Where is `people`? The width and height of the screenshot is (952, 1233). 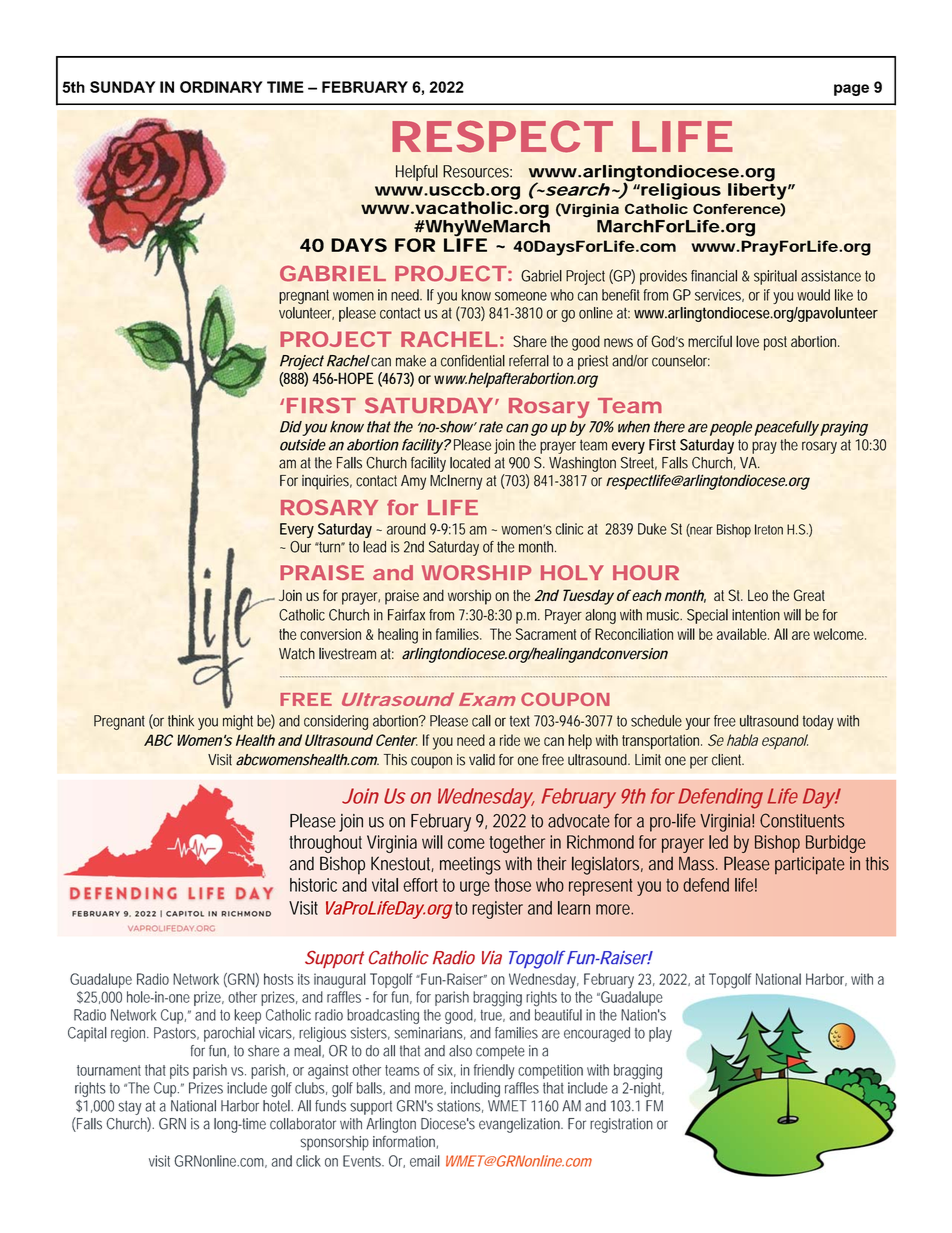
people is located at coordinates (732, 428).
